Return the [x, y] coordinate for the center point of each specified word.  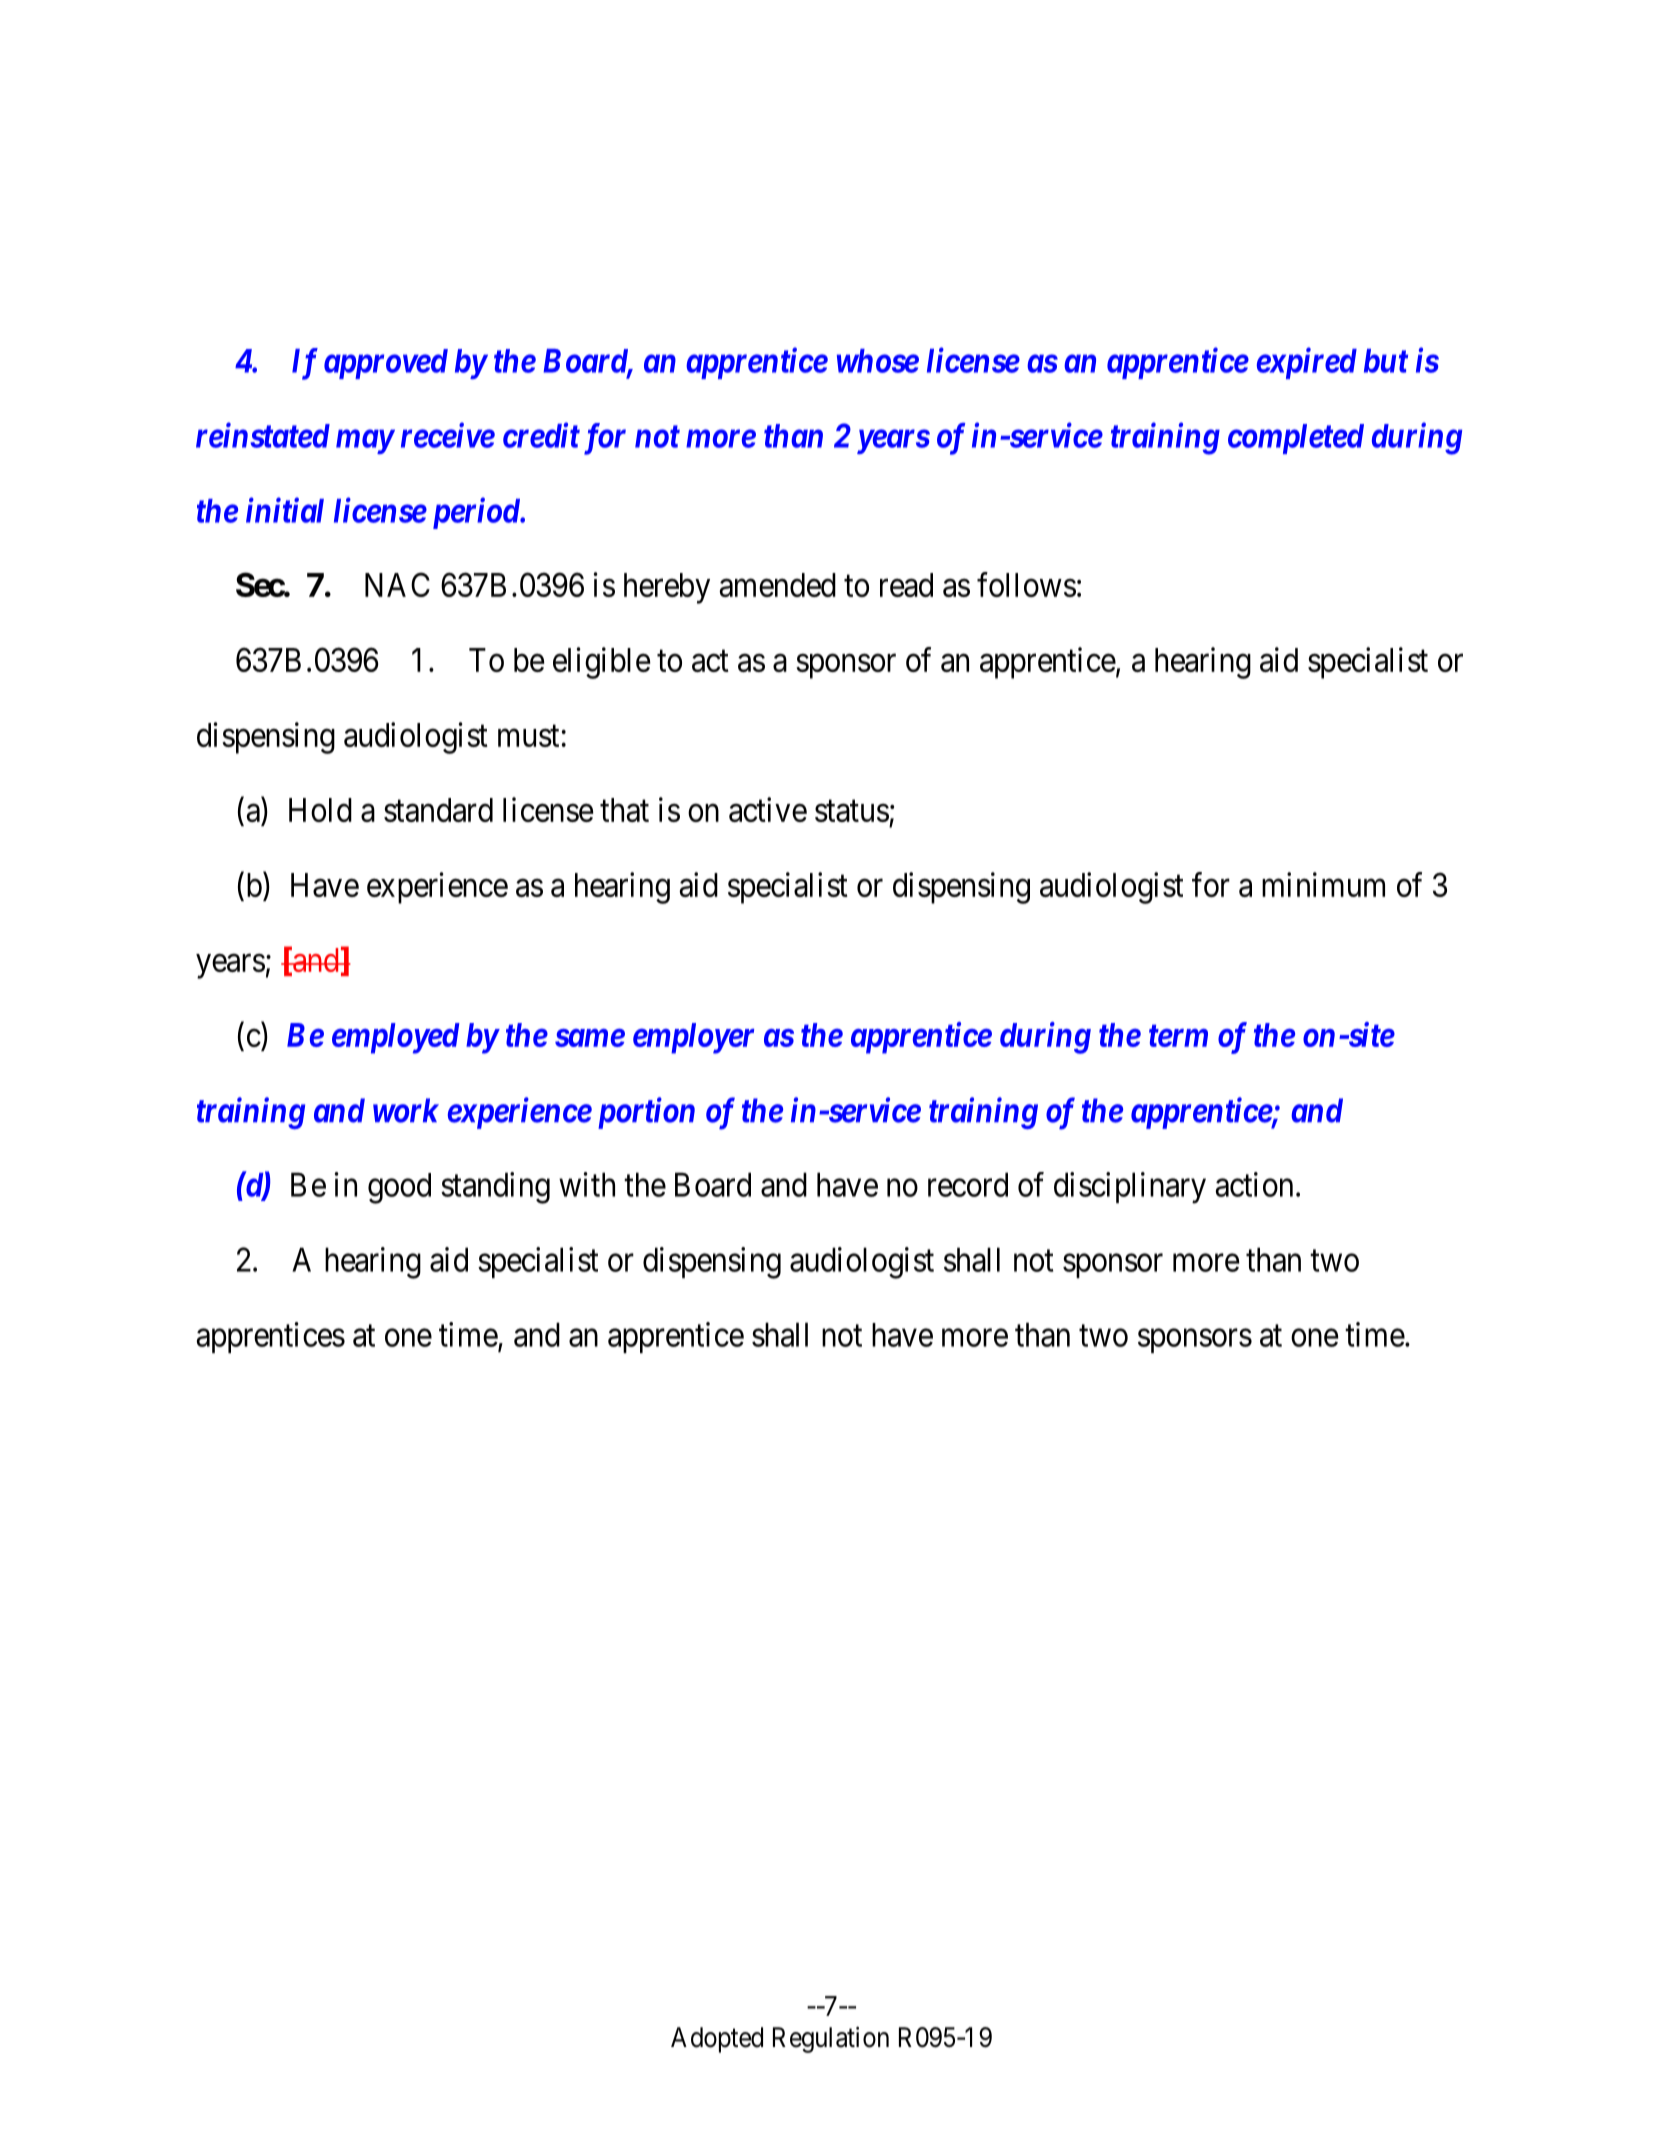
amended [777, 585]
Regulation [831, 2039]
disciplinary [1130, 1188]
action [1254, 1184]
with [587, 1184]
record [968, 1184]
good [399, 1188]
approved [386, 364]
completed [1296, 439]
